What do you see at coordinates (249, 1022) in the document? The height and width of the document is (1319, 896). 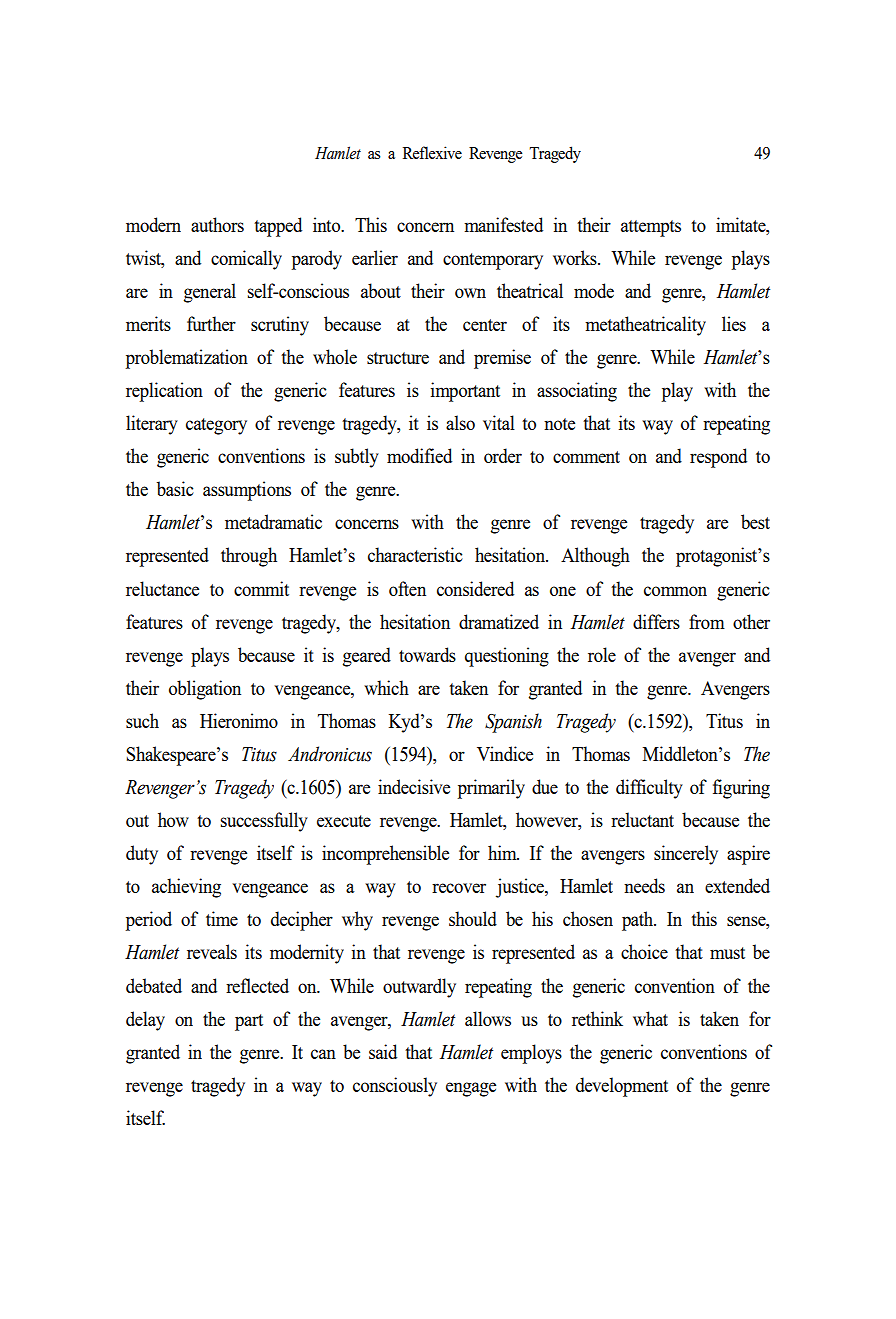 I see `part` at bounding box center [249, 1022].
